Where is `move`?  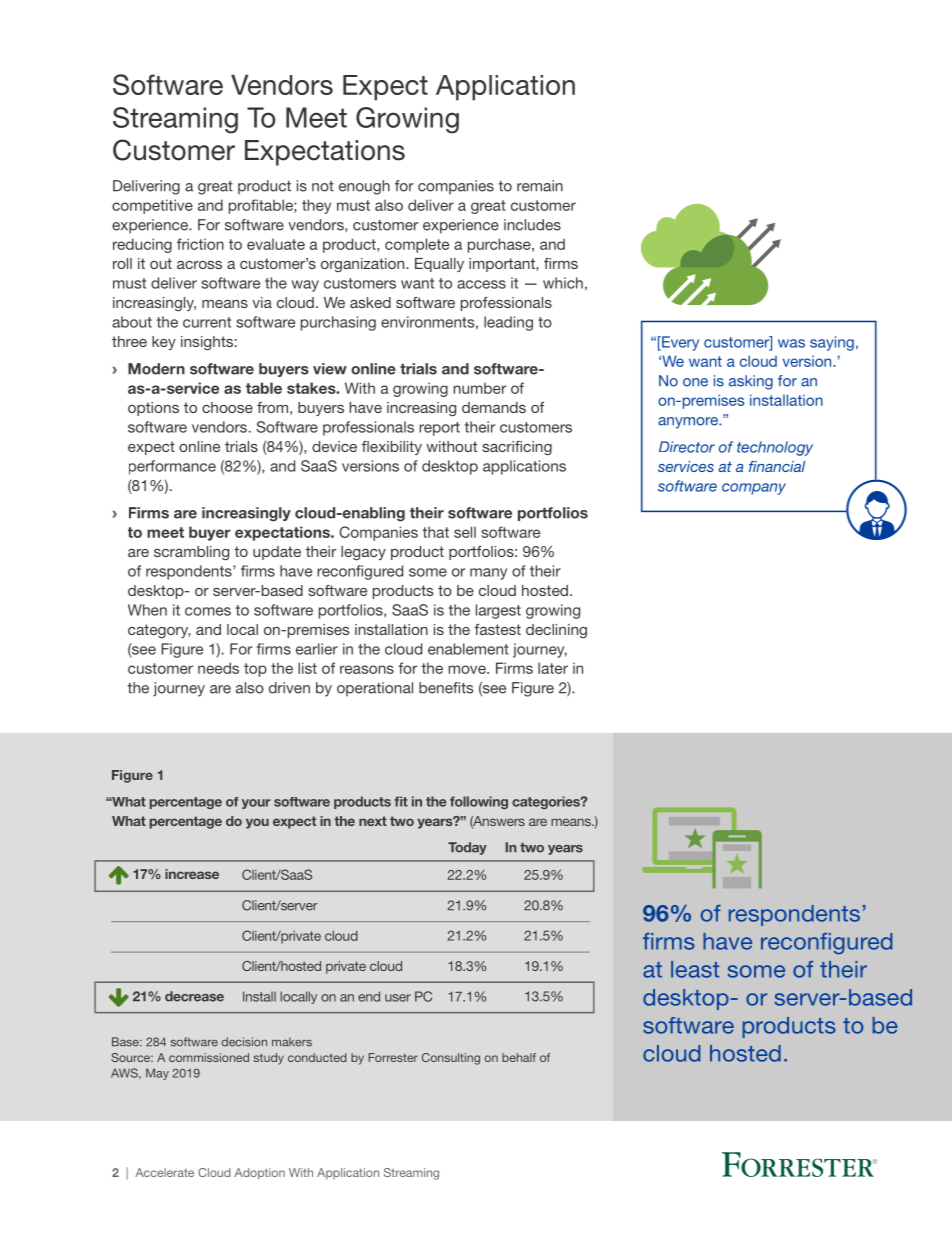
move is located at coordinates (468, 669).
